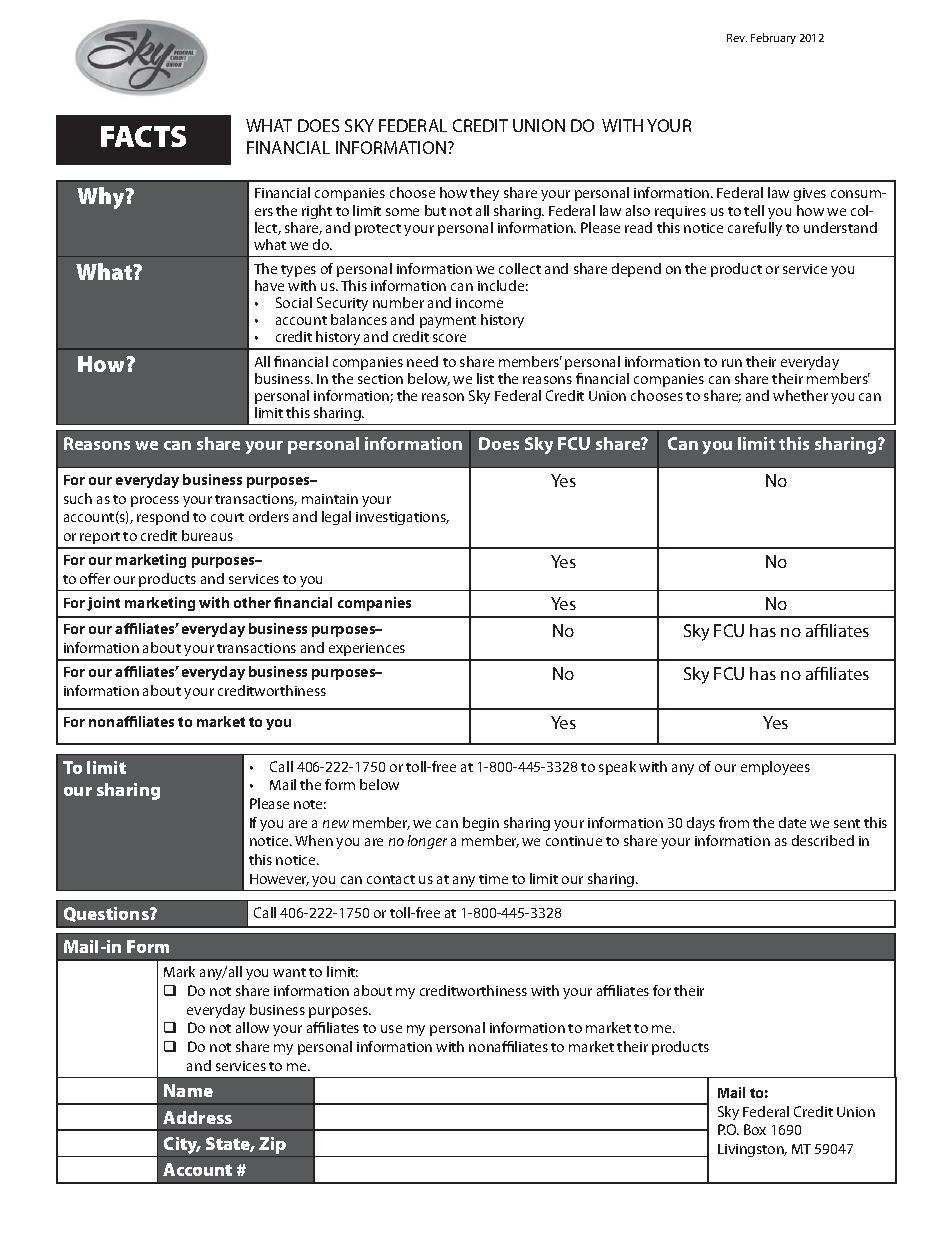 The height and width of the page is (1233, 952). What do you see at coordinates (143, 136) in the page?
I see `FACTS` at bounding box center [143, 136].
